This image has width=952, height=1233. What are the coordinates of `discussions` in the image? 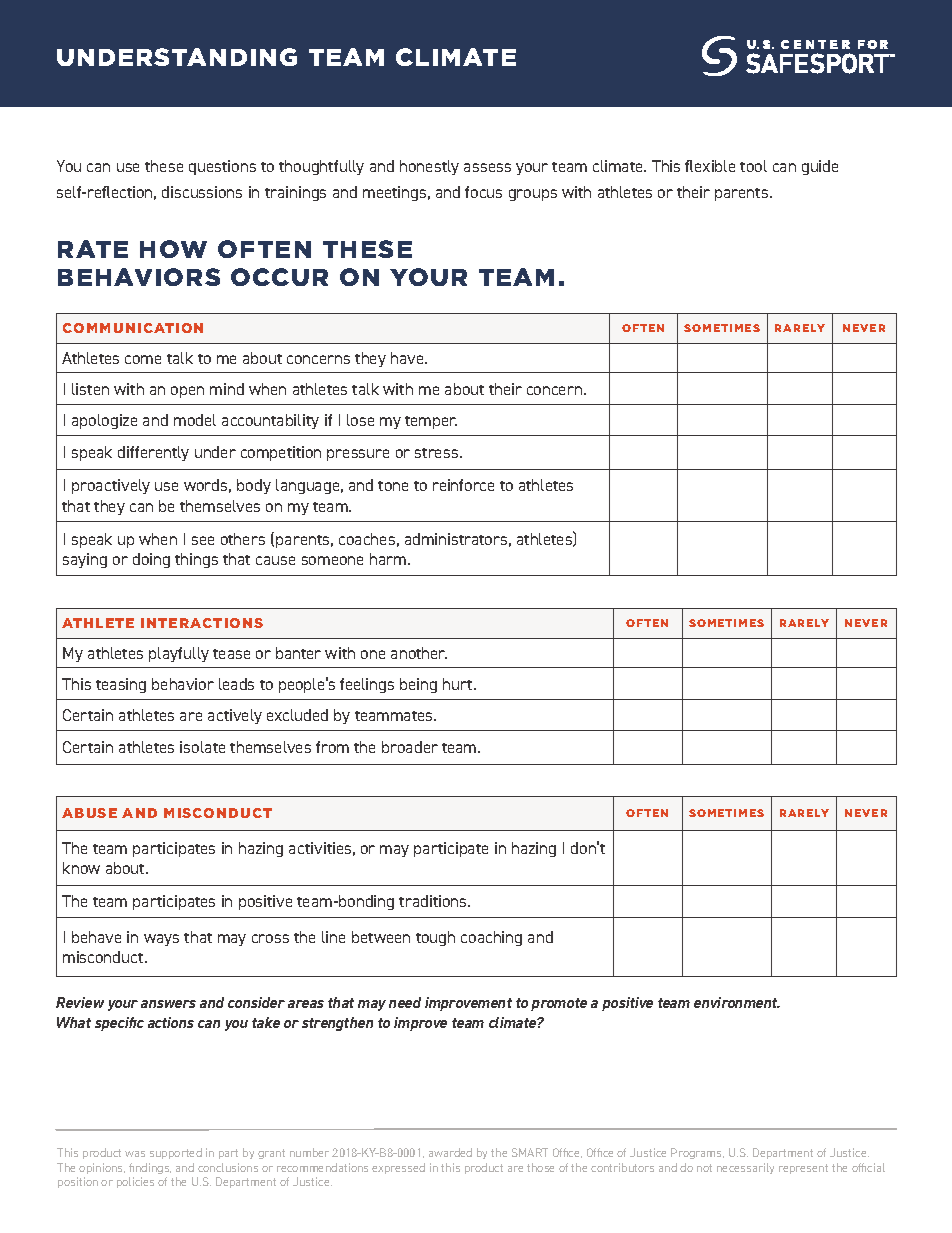 It's located at (202, 192).
